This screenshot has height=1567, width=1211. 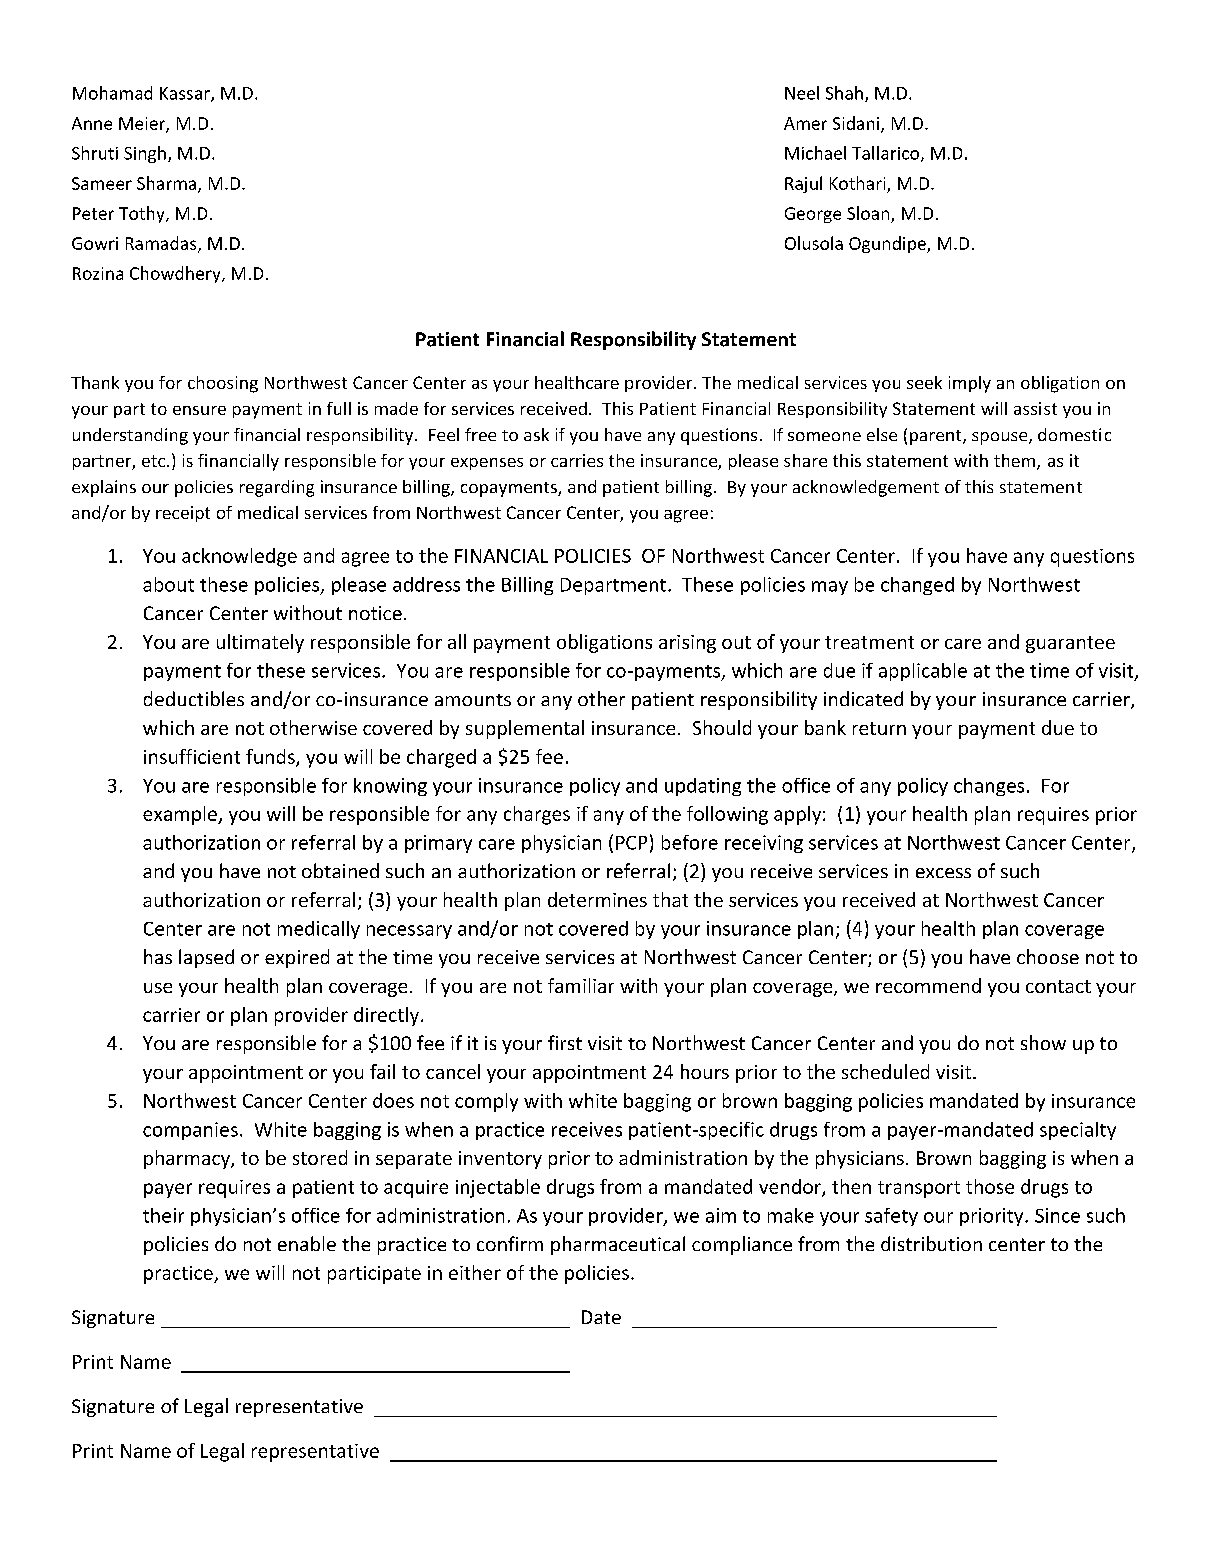 I want to click on deductibles, so click(x=194, y=698).
